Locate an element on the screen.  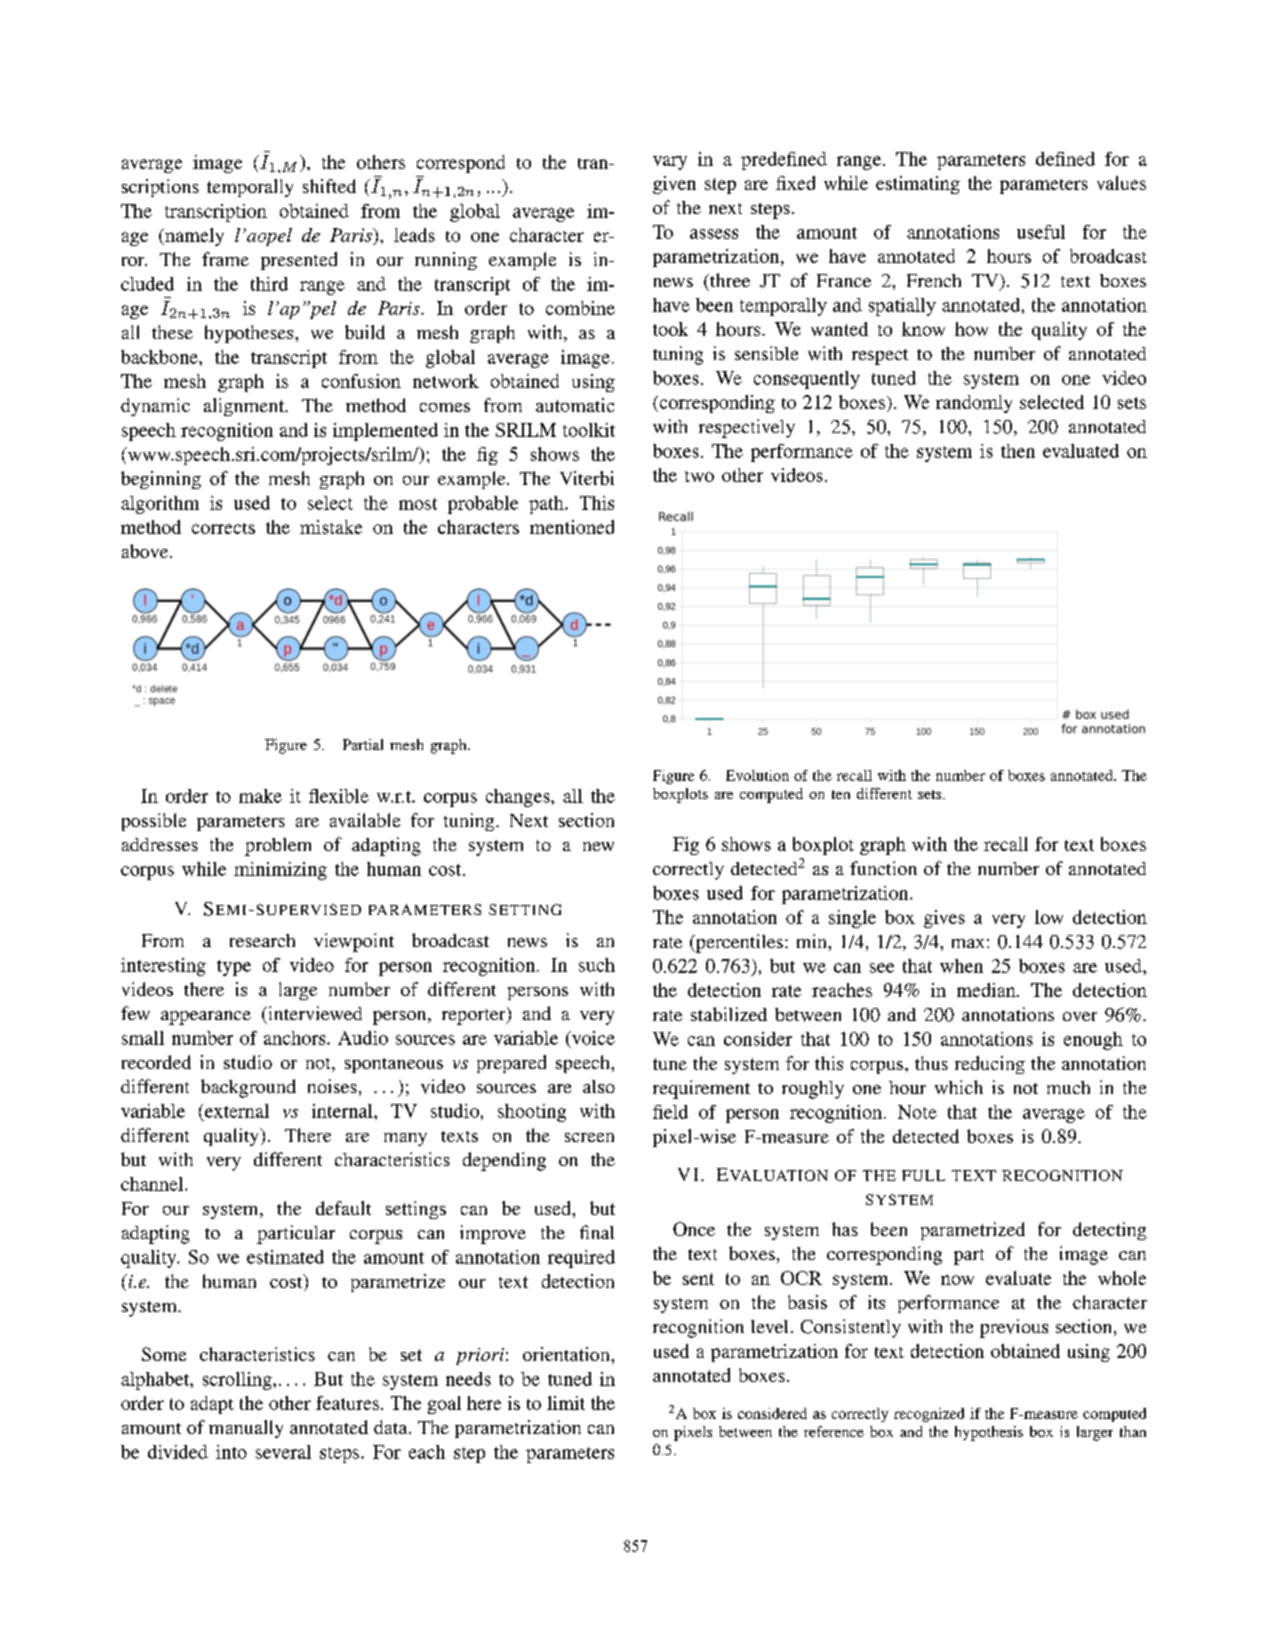
Viterbi is located at coordinates (587, 478).
